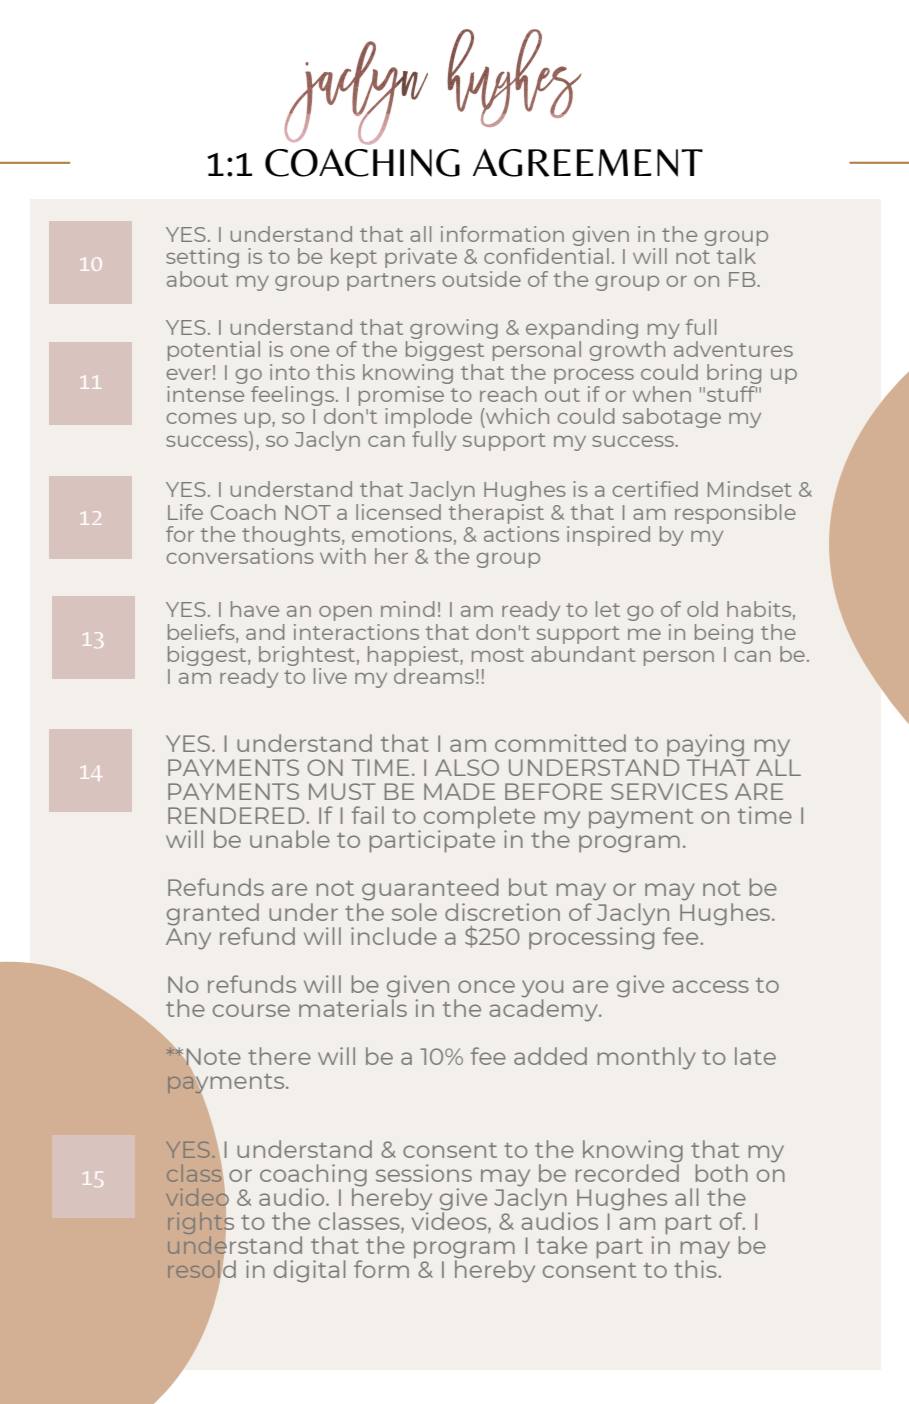 The width and height of the screenshot is (909, 1404). Describe the element at coordinates (202, 258) in the screenshot. I see `setting` at that location.
